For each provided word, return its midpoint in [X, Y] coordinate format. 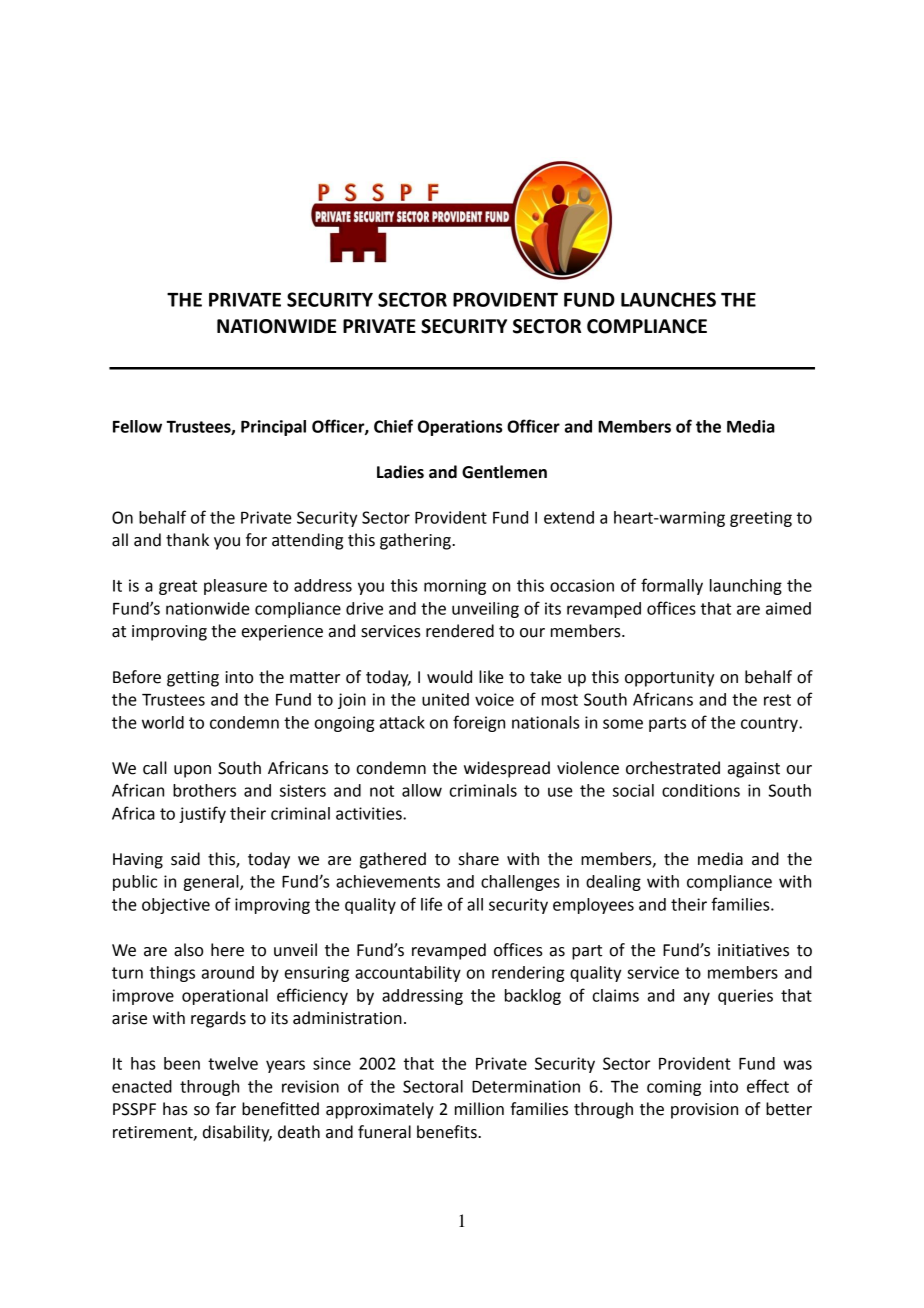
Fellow [137, 426]
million [479, 1109]
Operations [460, 428]
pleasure [235, 587]
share [479, 859]
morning [455, 587]
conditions [701, 790]
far [225, 1109]
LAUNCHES [668, 299]
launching [746, 587]
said [185, 859]
